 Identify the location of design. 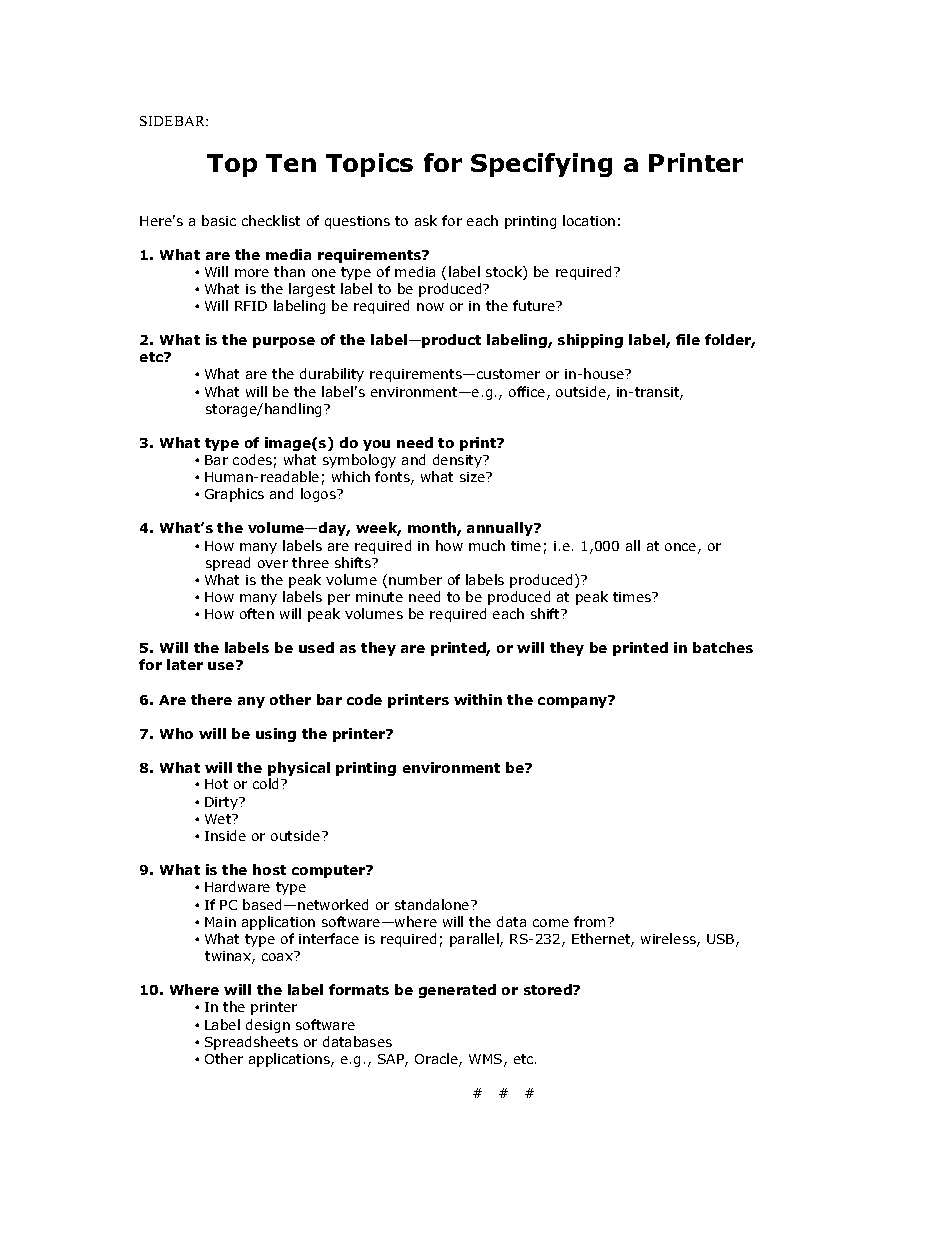
(268, 1026).
